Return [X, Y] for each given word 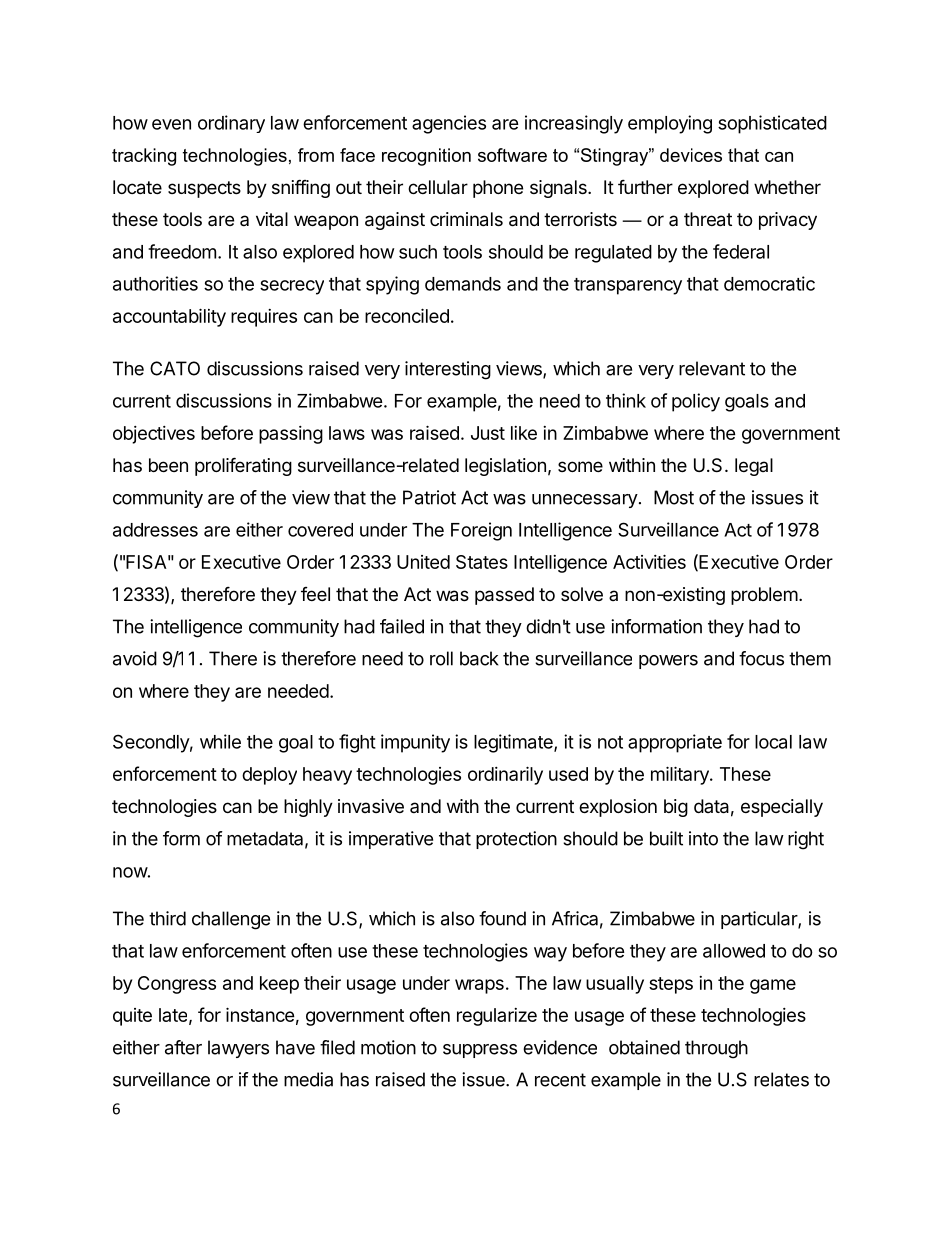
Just [488, 433]
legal [754, 467]
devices [691, 155]
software [512, 155]
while [220, 741]
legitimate [514, 743]
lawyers [238, 1049]
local [773, 742]
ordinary [231, 124]
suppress [480, 1051]
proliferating [243, 466]
